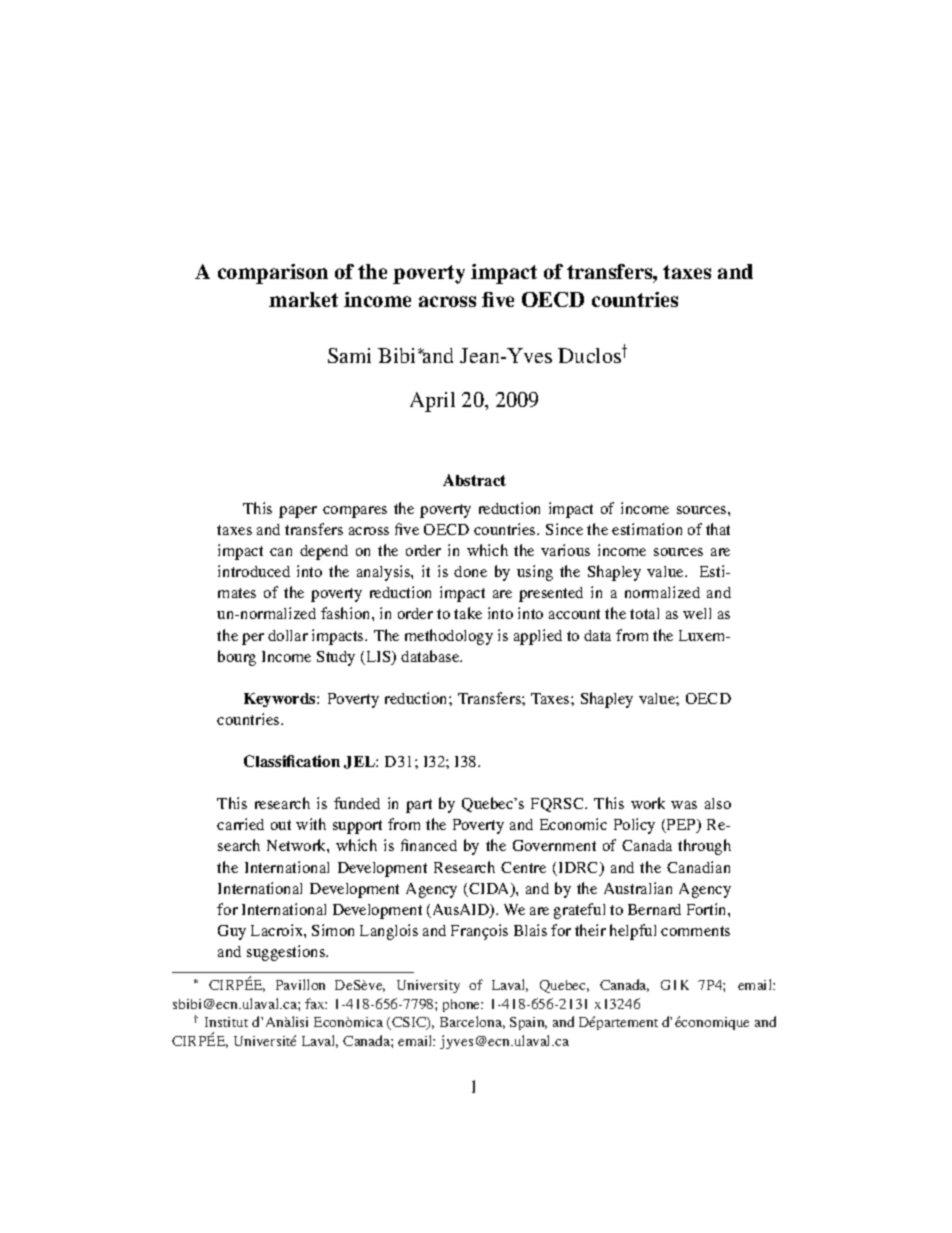  I want to click on Barcelona, so click(472, 1022).
